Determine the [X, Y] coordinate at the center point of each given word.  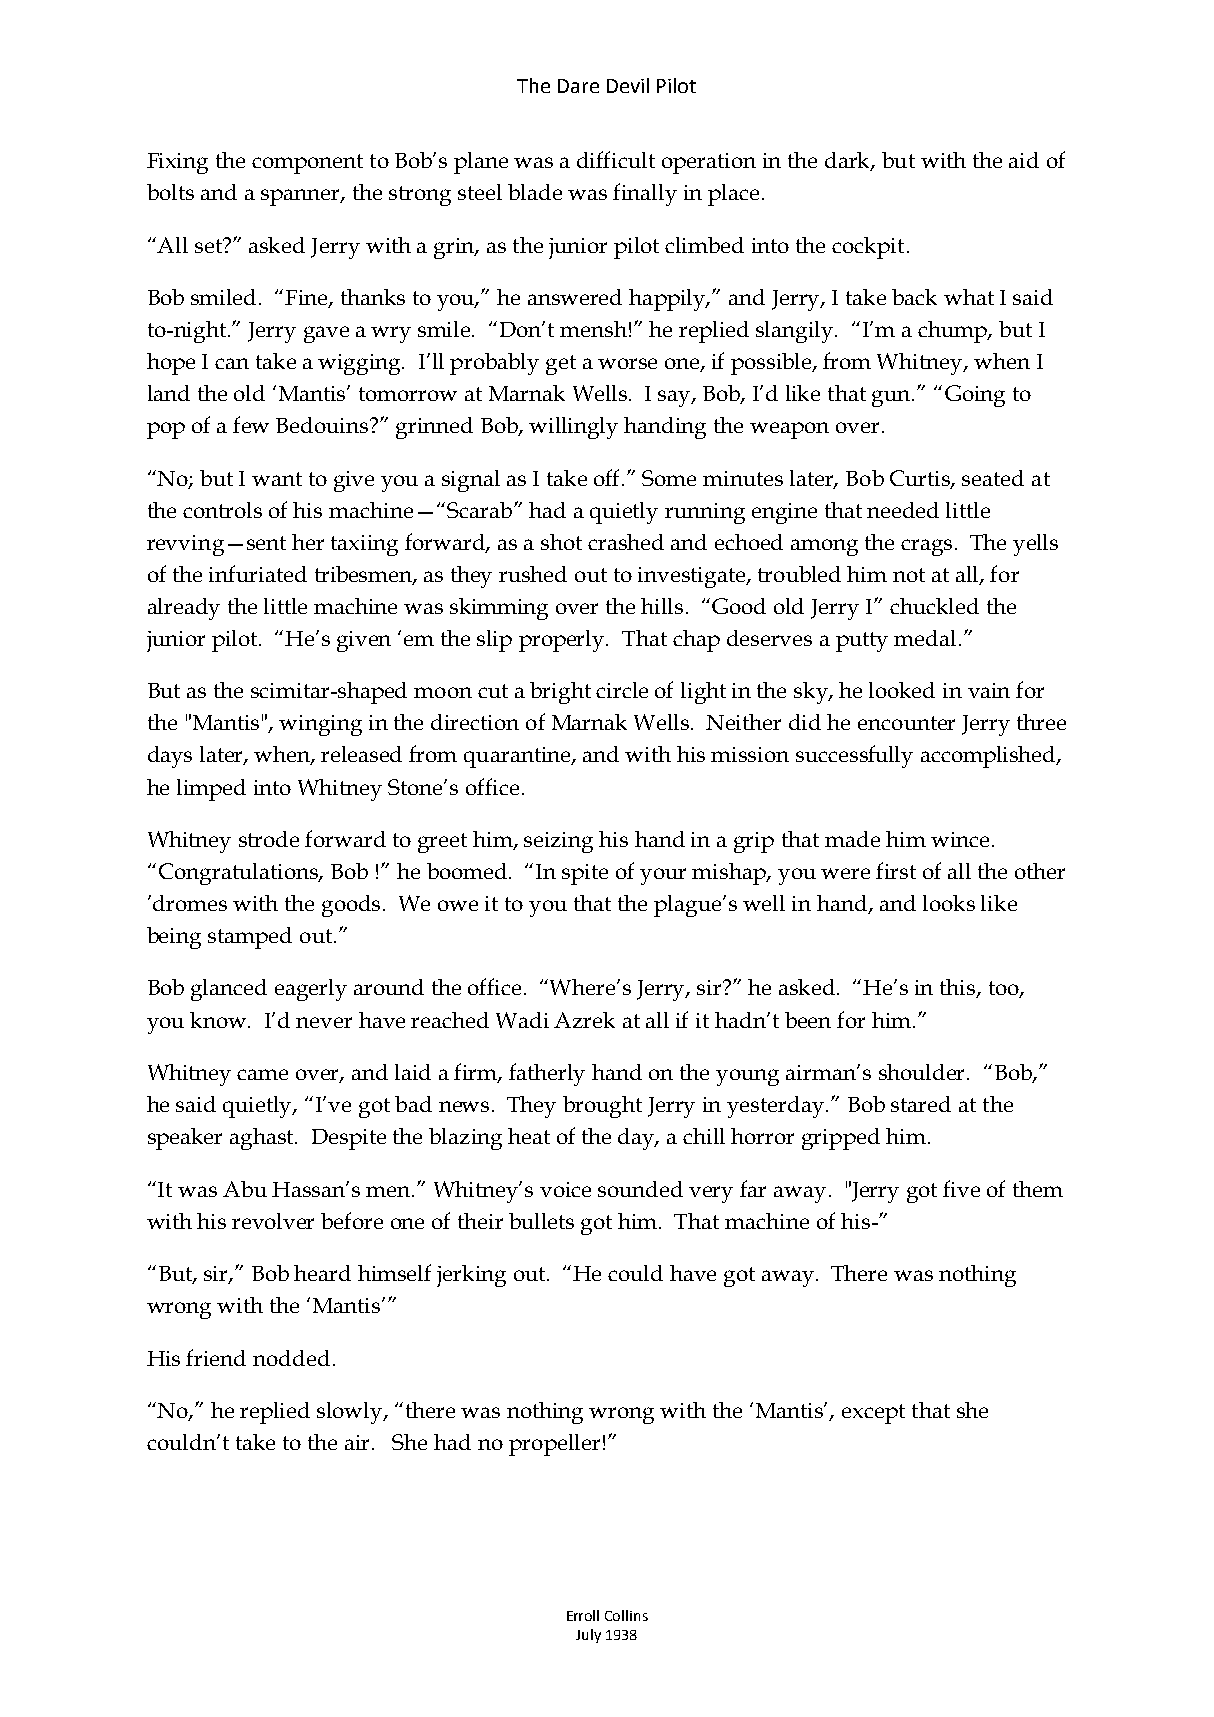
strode [269, 839]
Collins [626, 1615]
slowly [351, 1413]
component [307, 164]
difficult [616, 159]
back [914, 297]
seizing [558, 842]
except [873, 1414]
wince [960, 839]
